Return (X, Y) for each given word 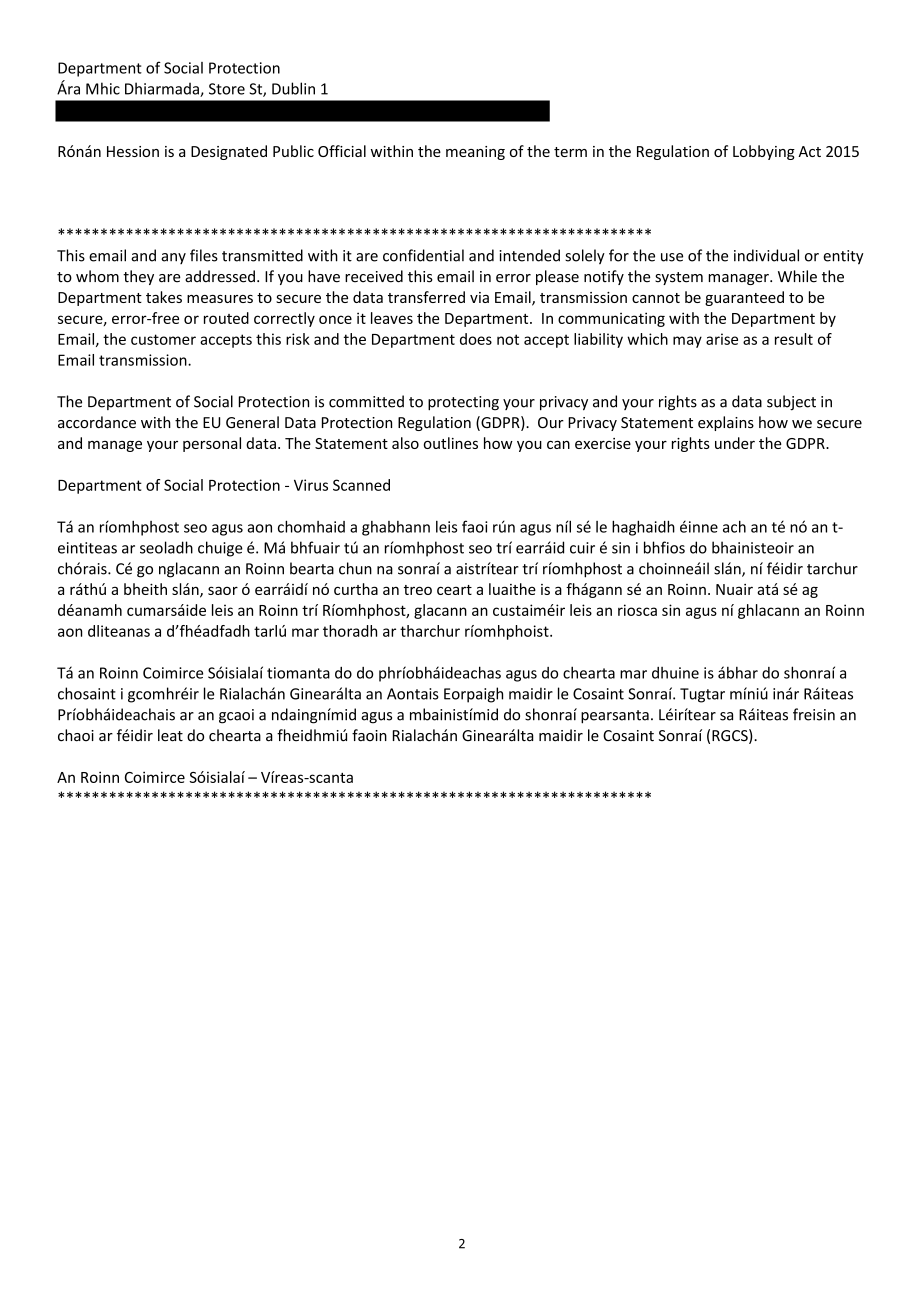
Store (227, 89)
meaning (475, 153)
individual (766, 255)
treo (418, 590)
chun (355, 568)
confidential (423, 255)
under (735, 443)
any (173, 258)
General (252, 422)
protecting (463, 403)
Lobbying (764, 152)
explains (726, 423)
